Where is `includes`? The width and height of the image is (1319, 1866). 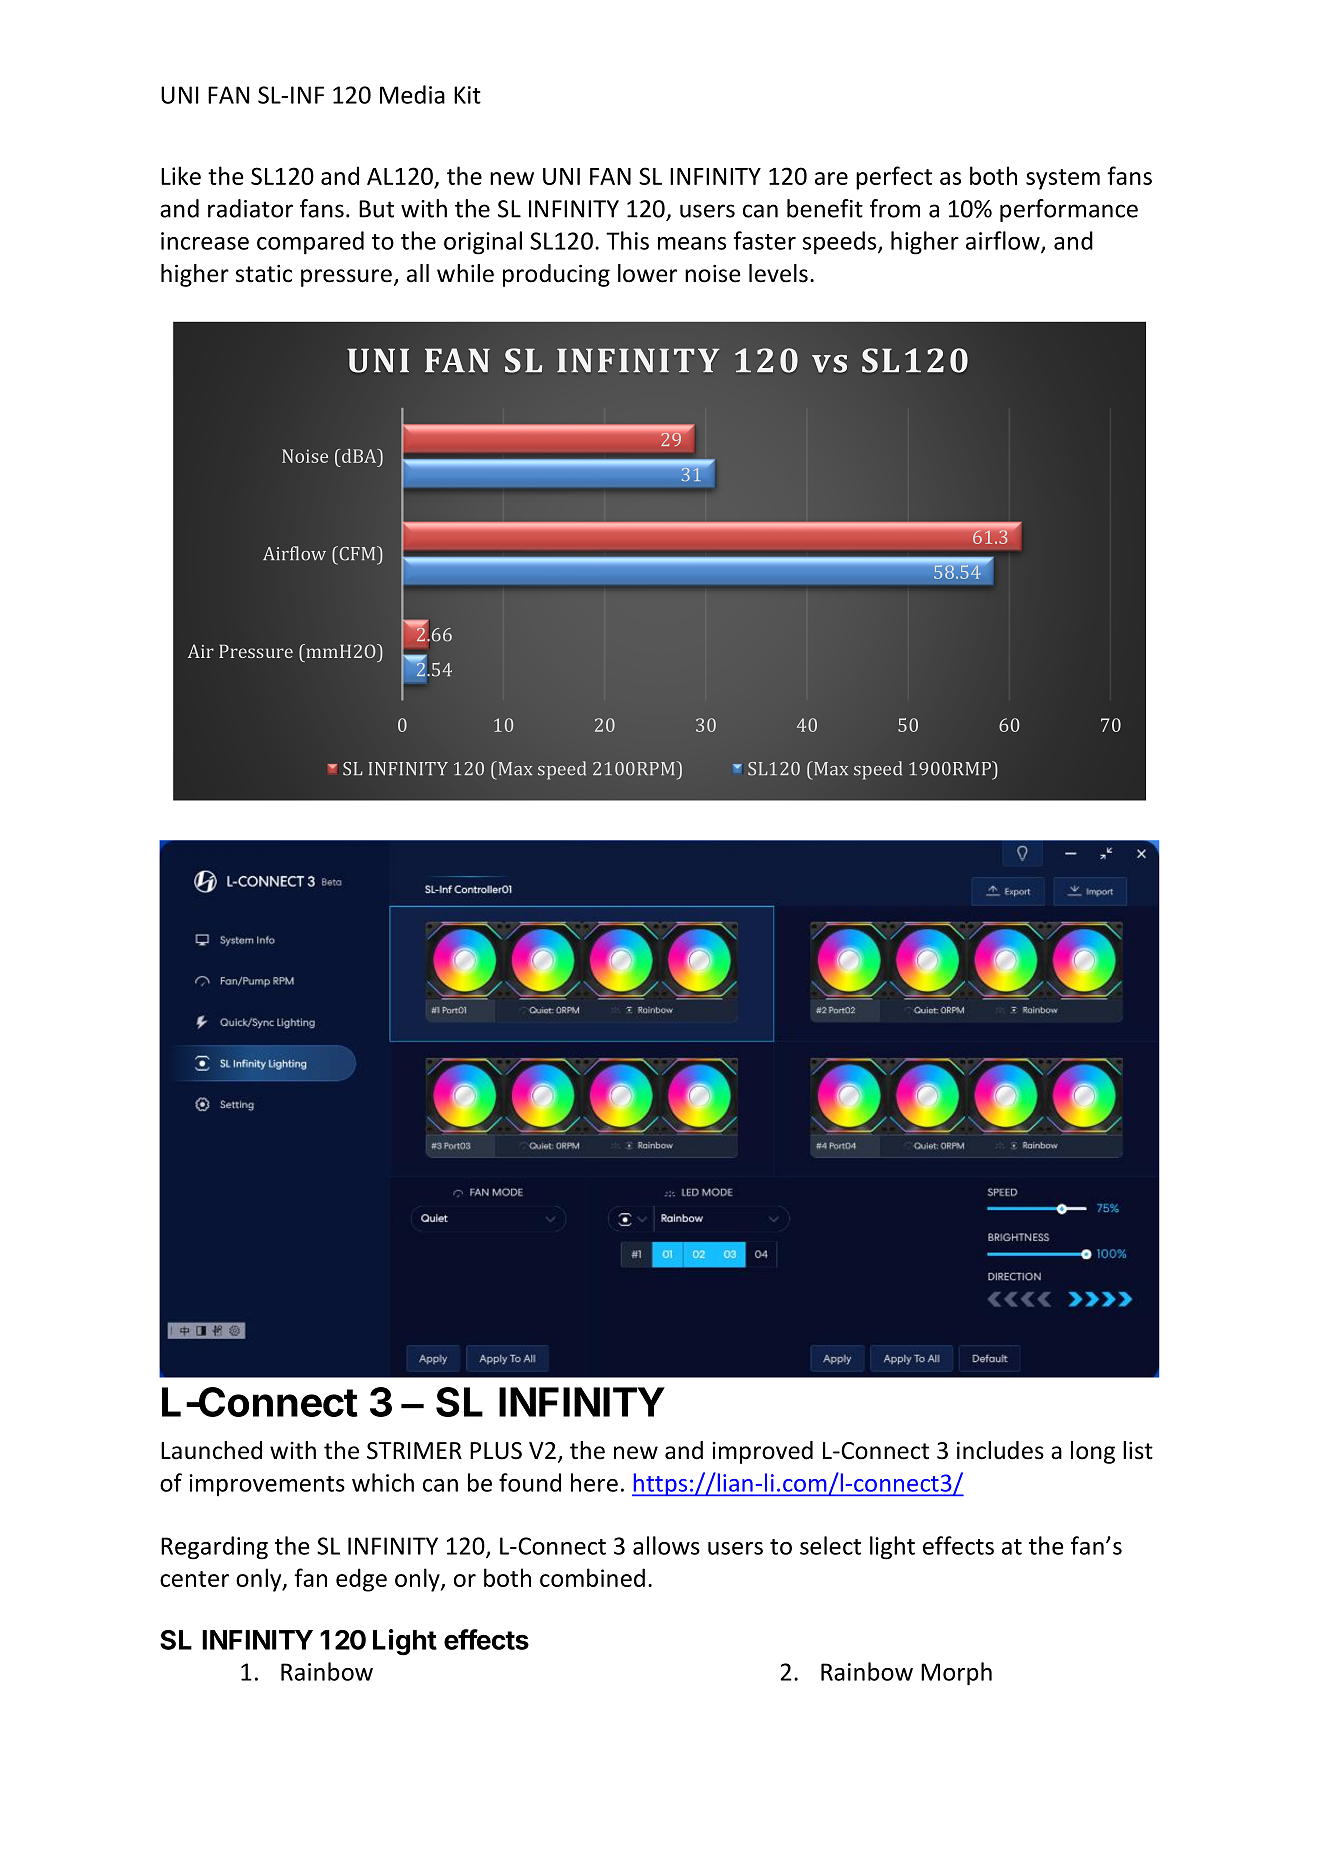
includes is located at coordinates (1000, 1450).
